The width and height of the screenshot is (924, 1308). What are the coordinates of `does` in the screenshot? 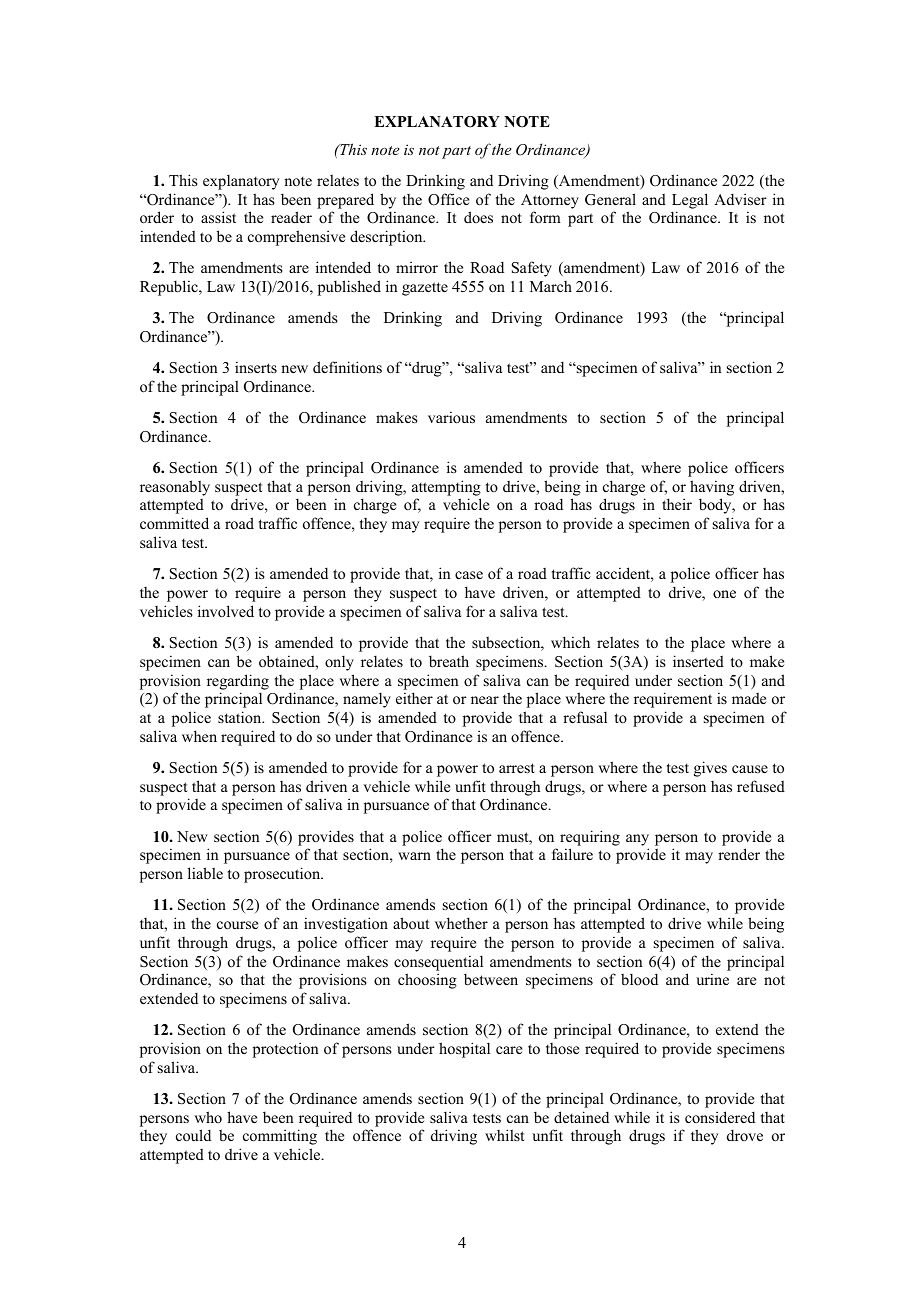 It's located at (478, 217).
